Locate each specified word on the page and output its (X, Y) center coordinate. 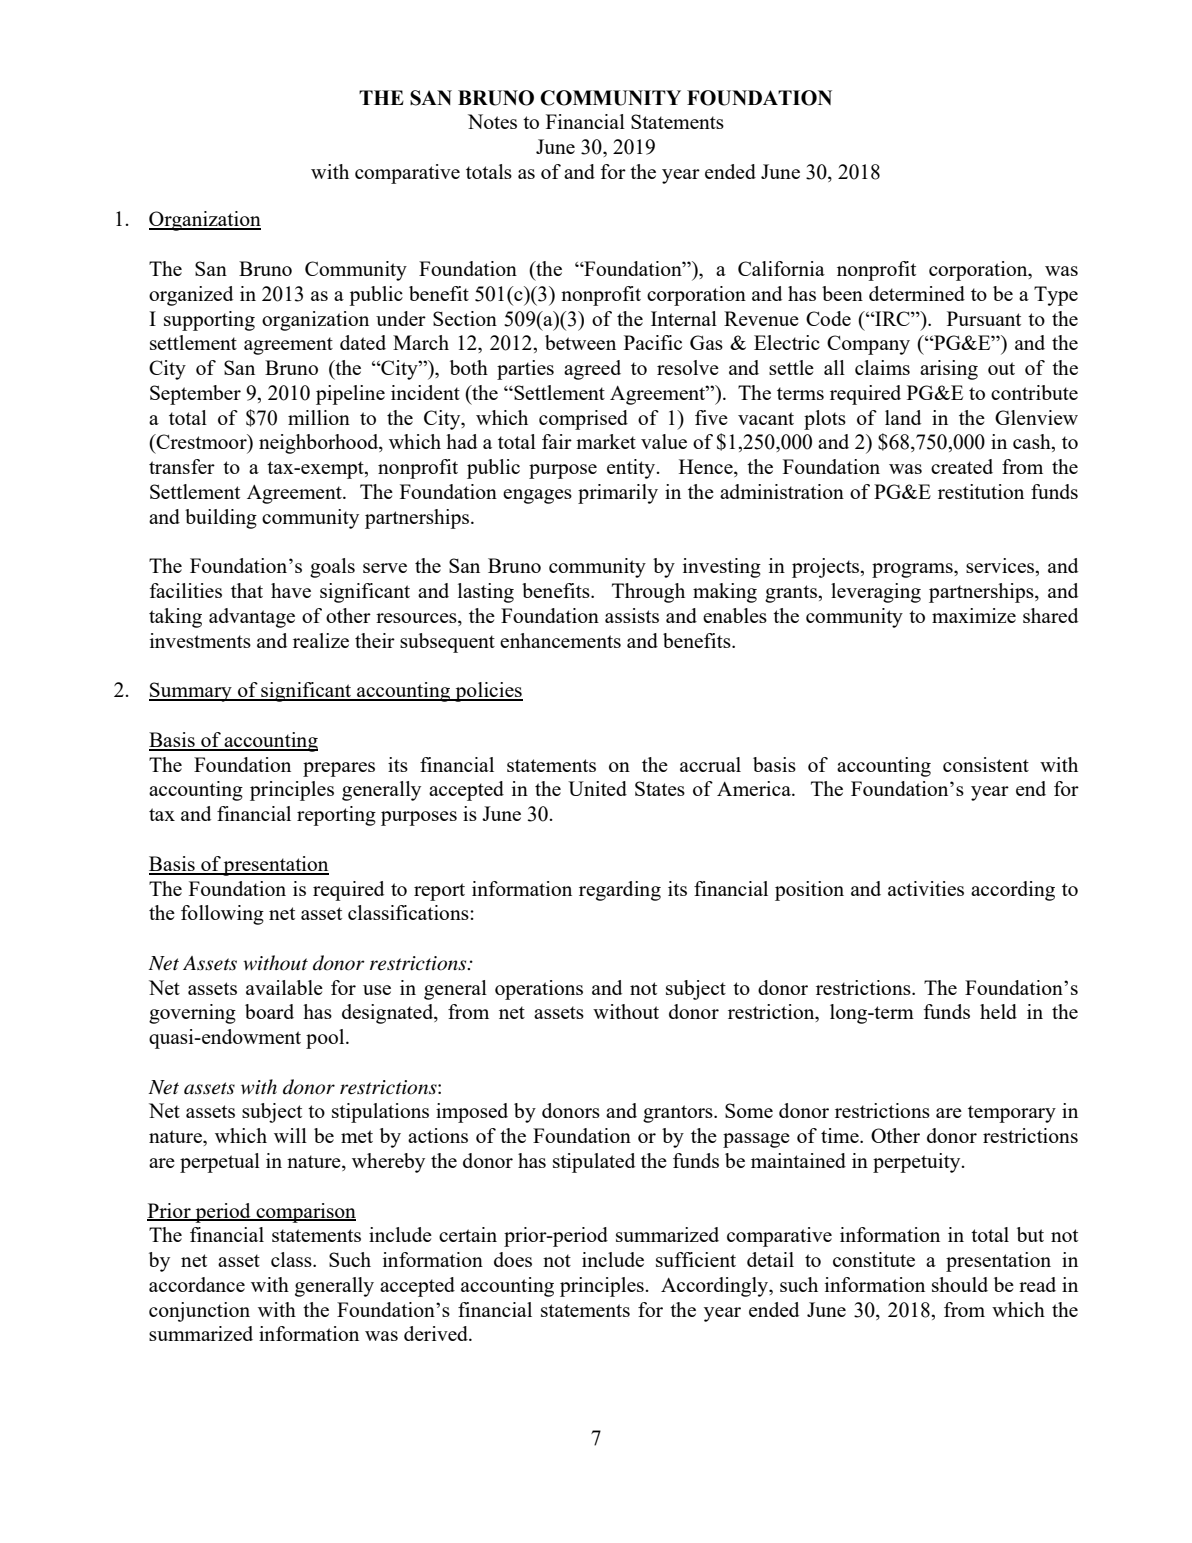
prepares (339, 769)
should (960, 1284)
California (781, 268)
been (842, 293)
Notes (492, 121)
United (597, 788)
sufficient (696, 1259)
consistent (986, 764)
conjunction (199, 1312)
